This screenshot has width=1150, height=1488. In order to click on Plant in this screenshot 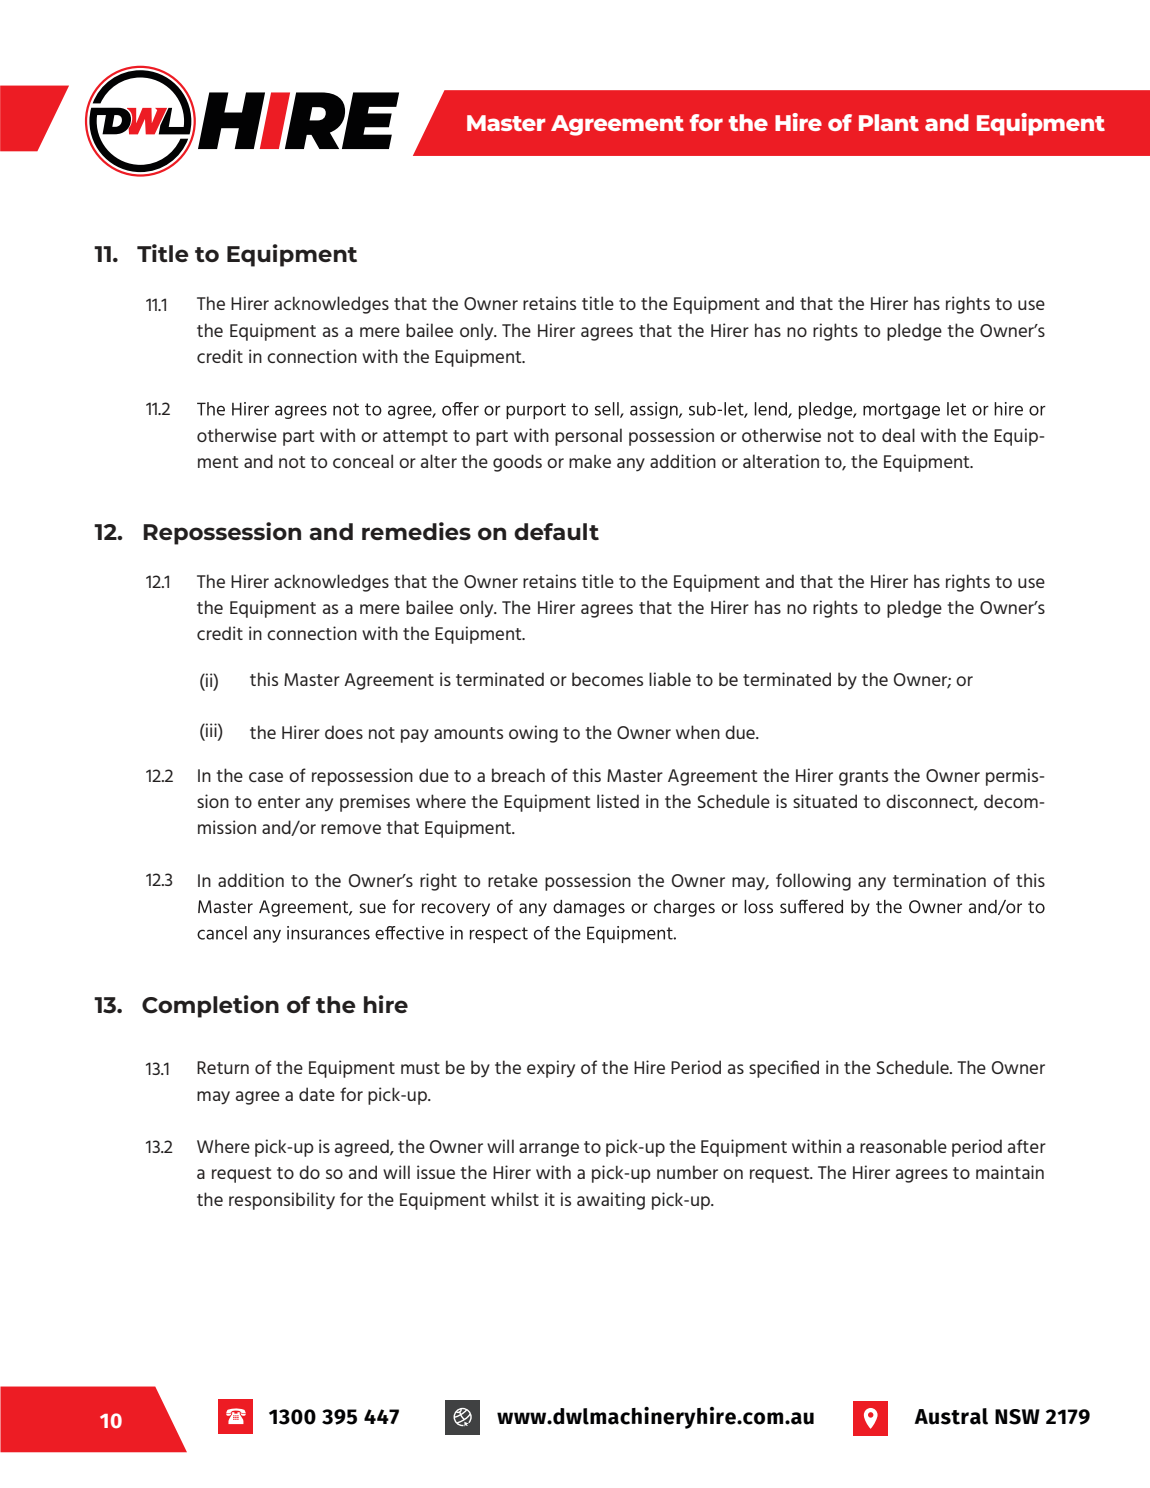, I will do `click(889, 122)`.
